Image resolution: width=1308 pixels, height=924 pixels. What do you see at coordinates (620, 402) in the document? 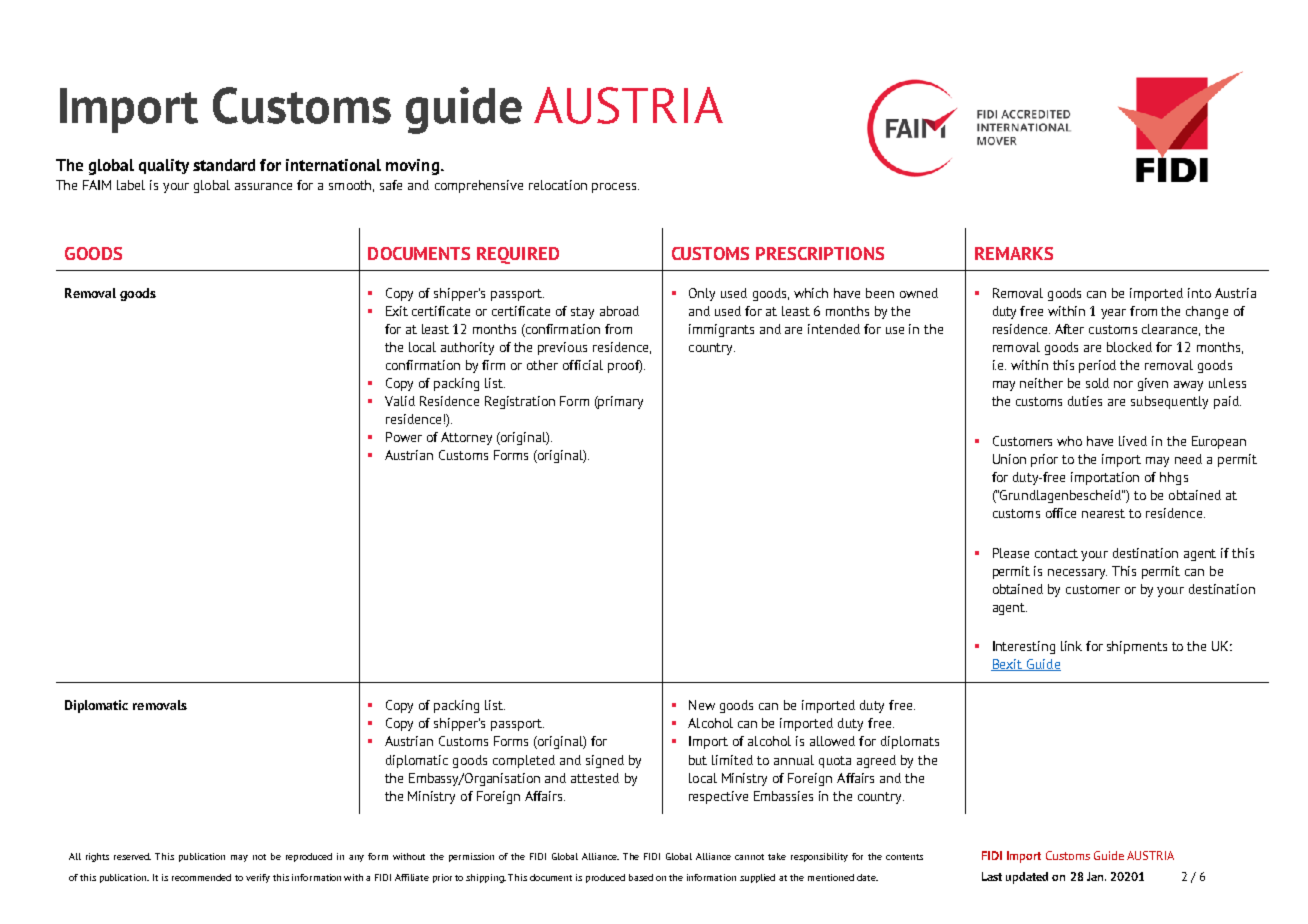
I see `primary` at bounding box center [620, 402].
